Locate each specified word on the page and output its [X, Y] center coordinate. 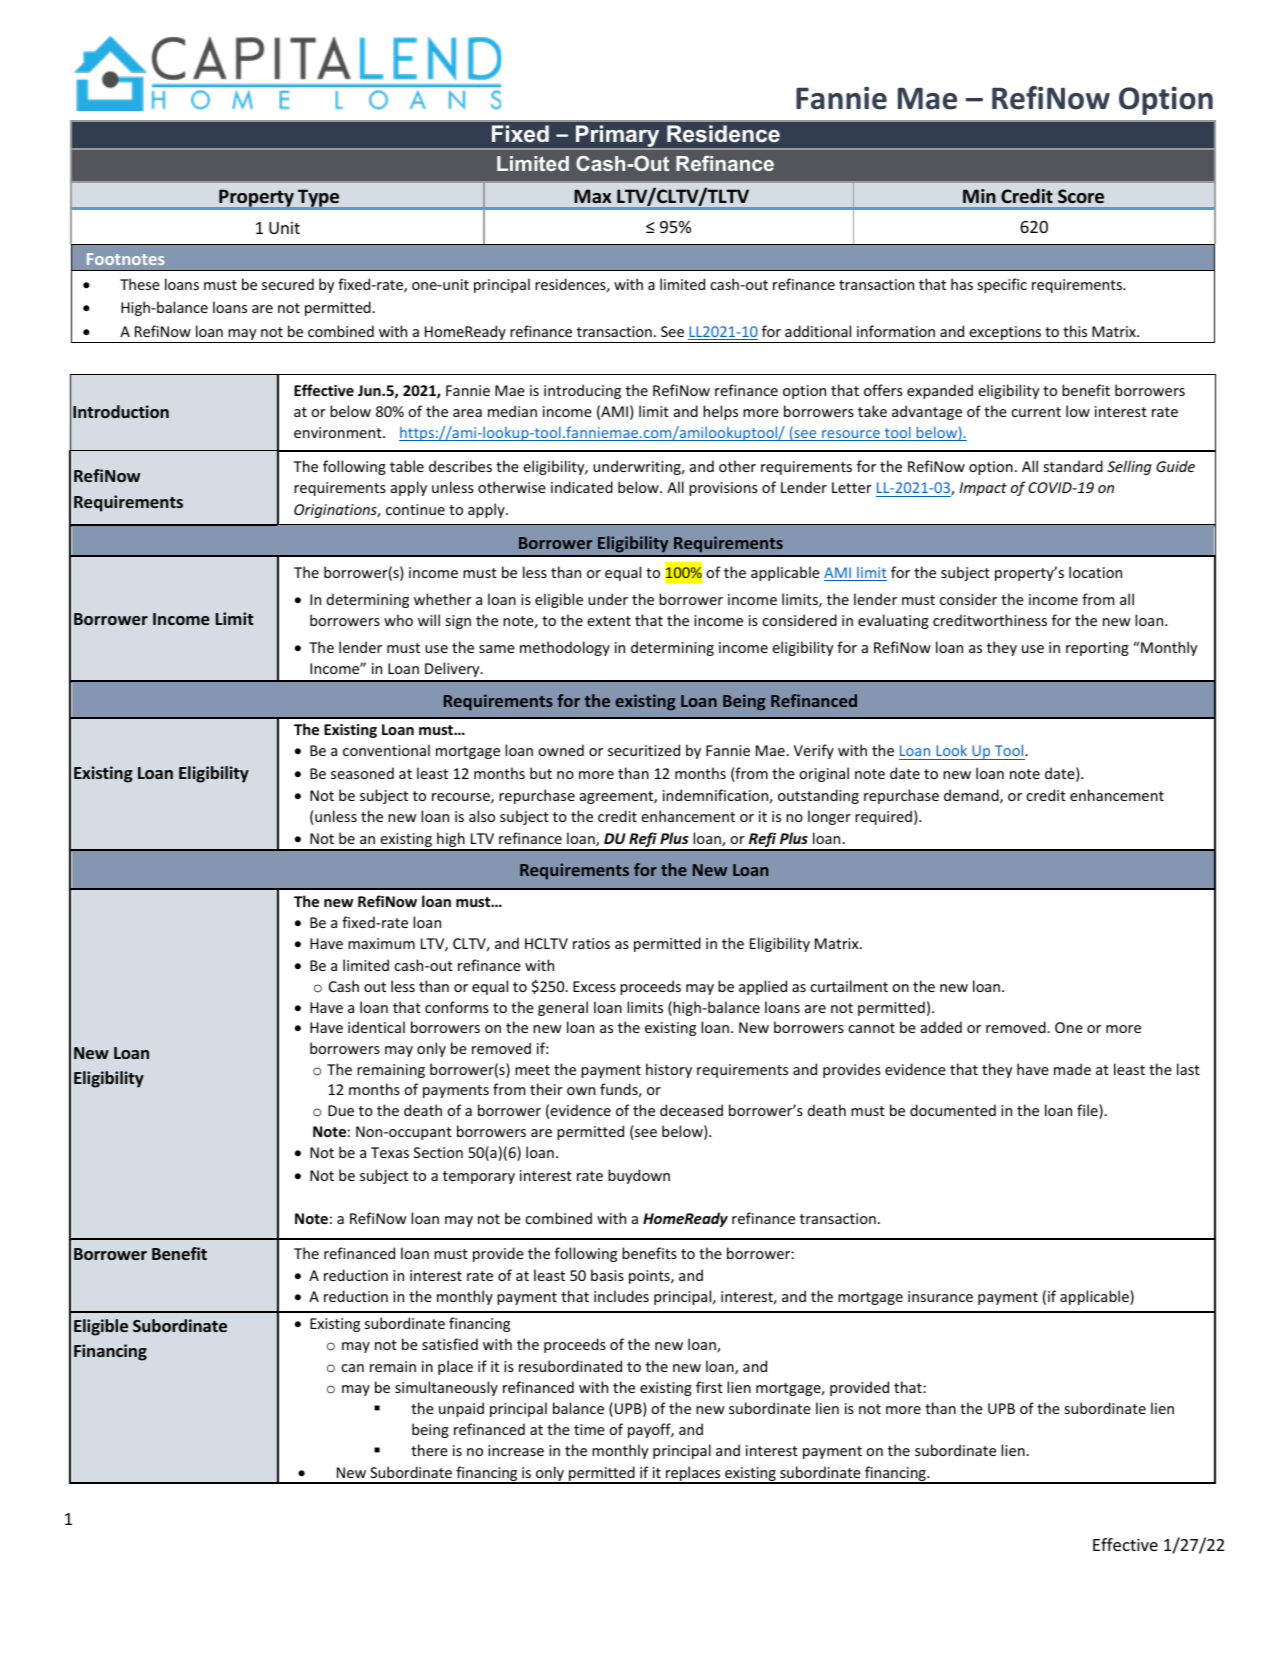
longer [829, 817]
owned [561, 750]
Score [1081, 196]
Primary [618, 137]
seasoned [362, 773]
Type [319, 199]
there [429, 1450]
